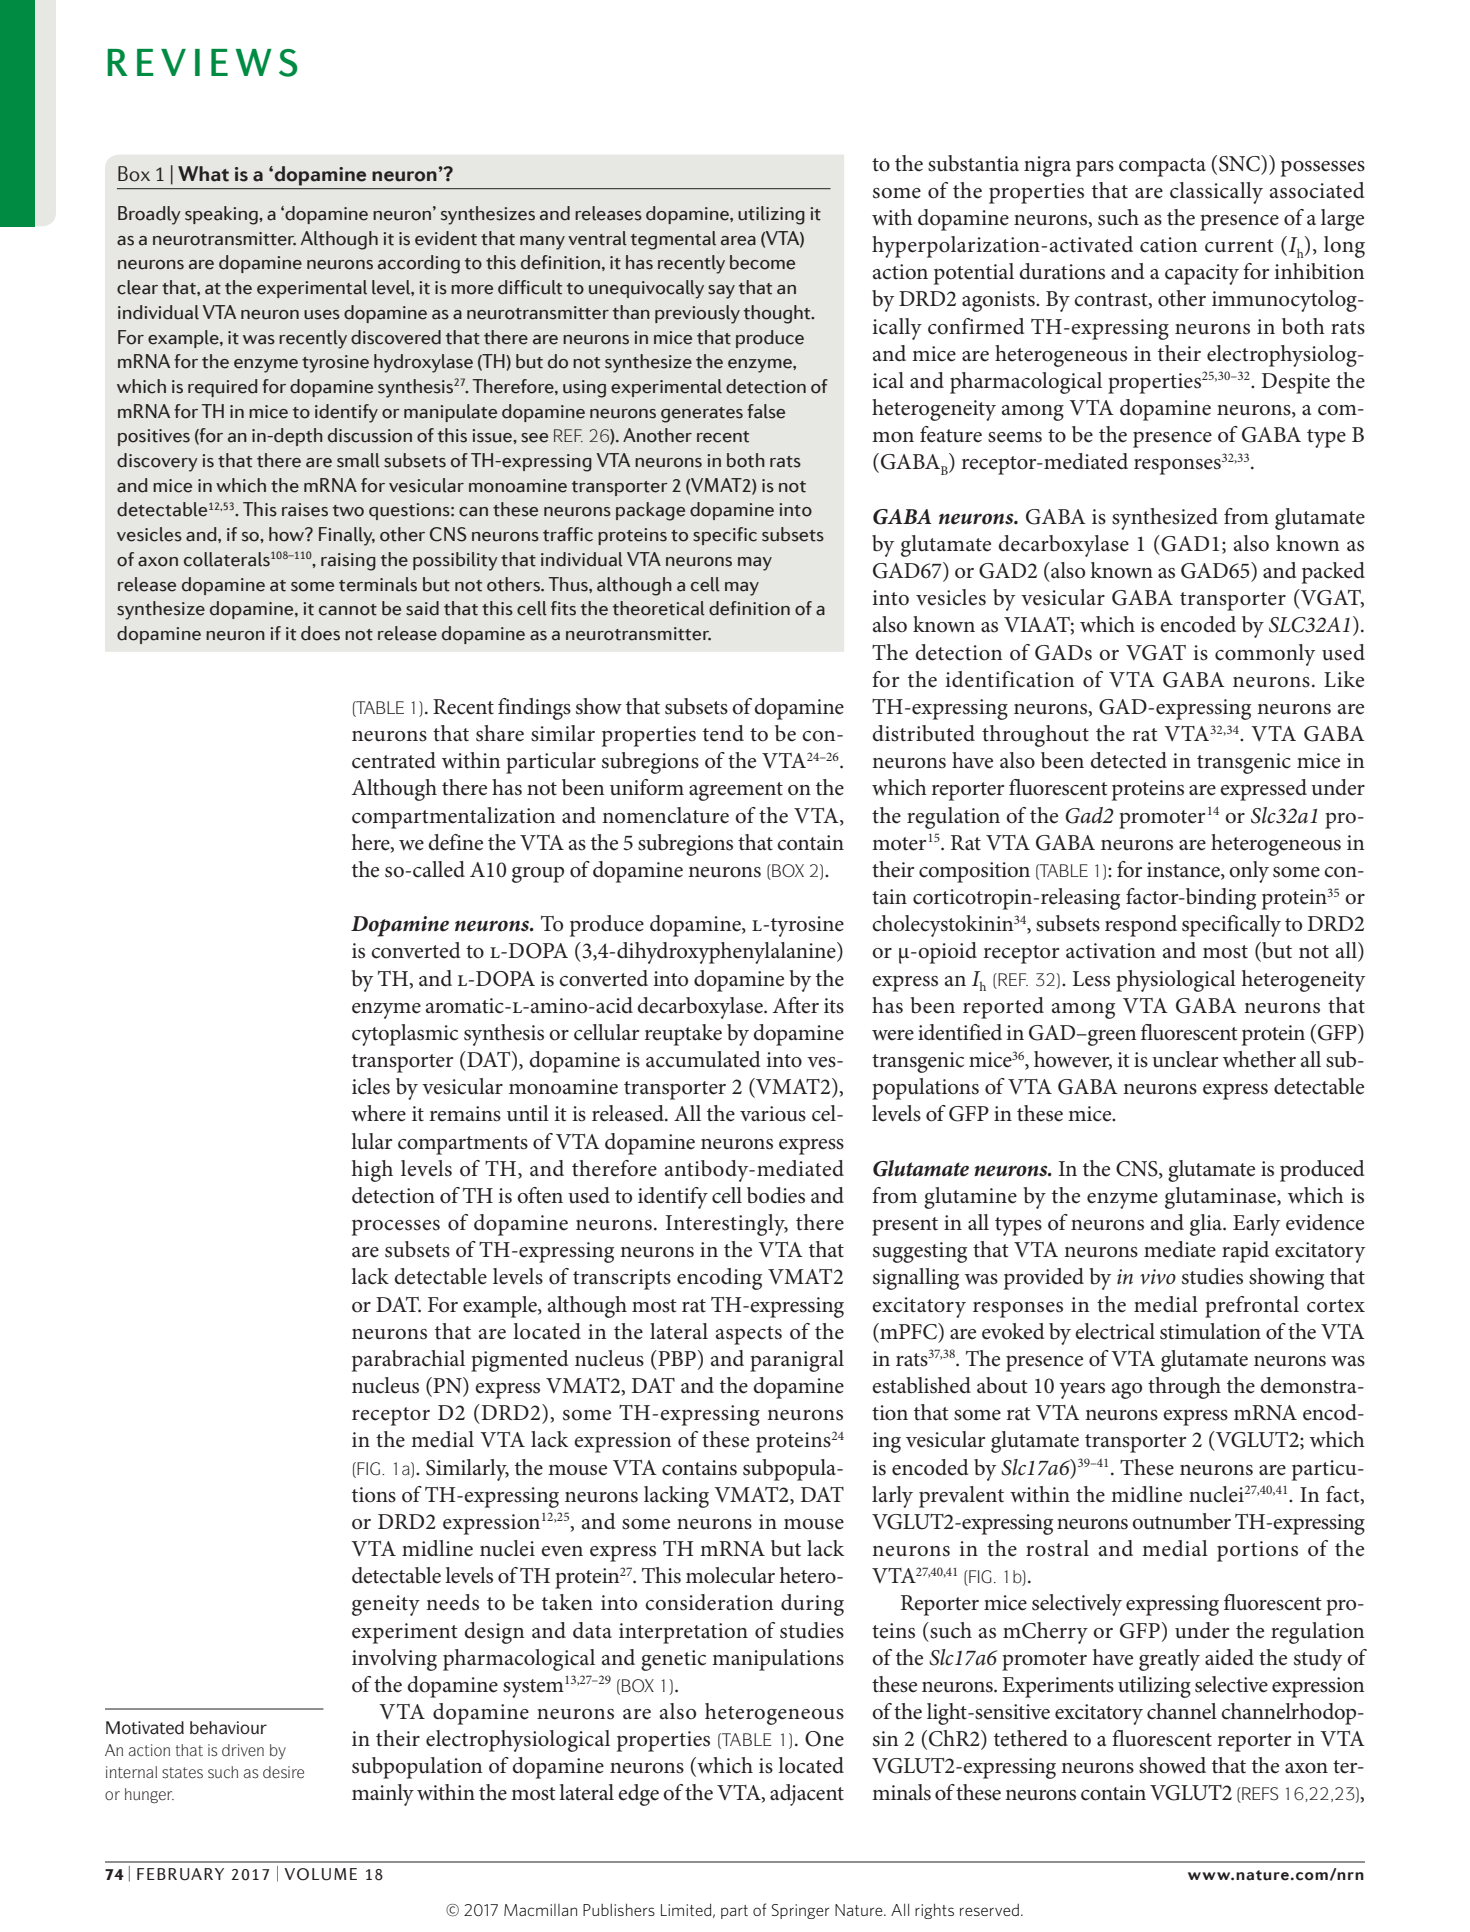 This screenshot has width=1470, height=1932. What do you see at coordinates (738, 241) in the screenshot?
I see `area` at bounding box center [738, 241].
